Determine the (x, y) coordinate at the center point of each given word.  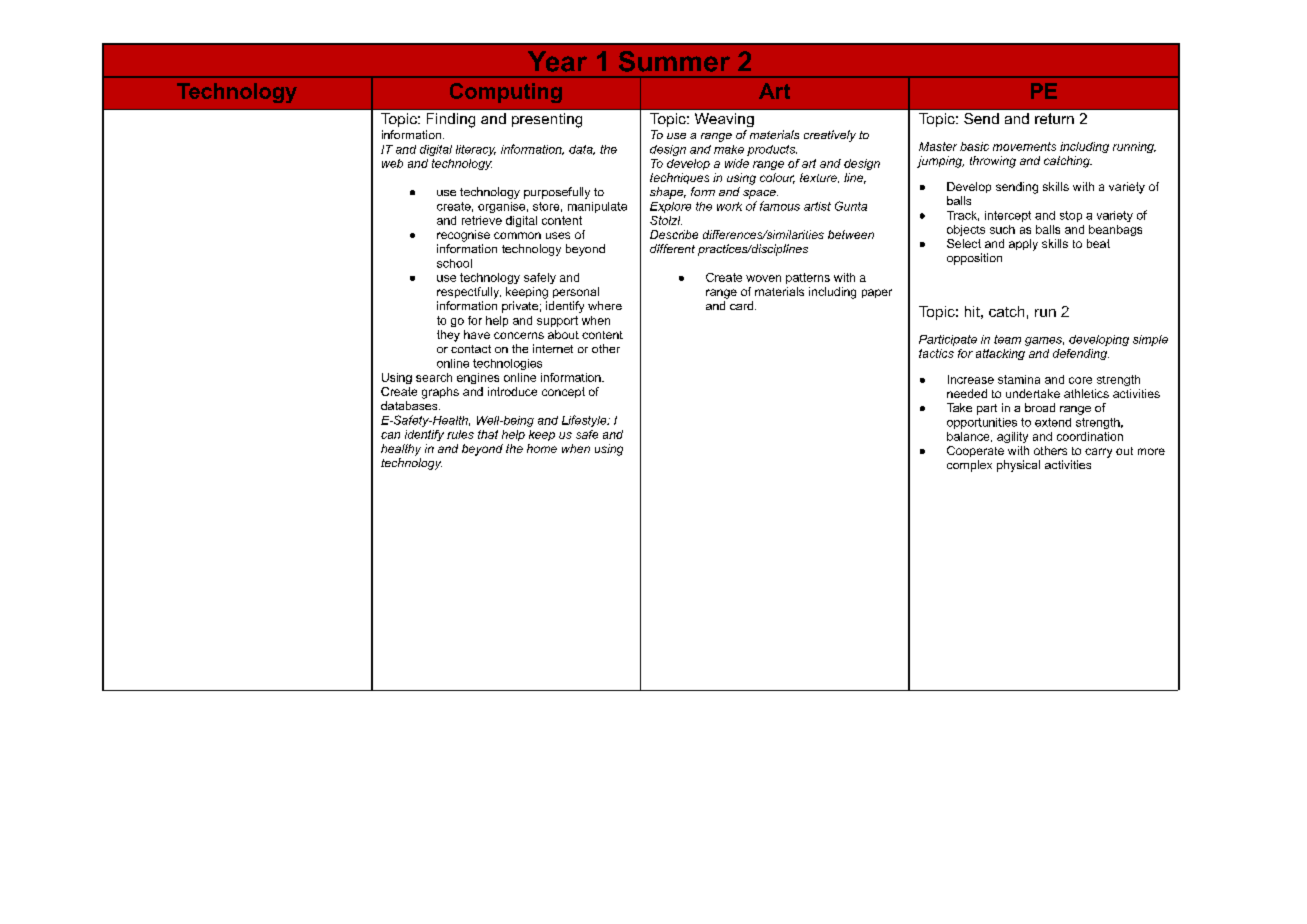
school (454, 263)
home (542, 448)
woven (763, 278)
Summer (674, 61)
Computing (506, 93)
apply (1023, 245)
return (1054, 118)
